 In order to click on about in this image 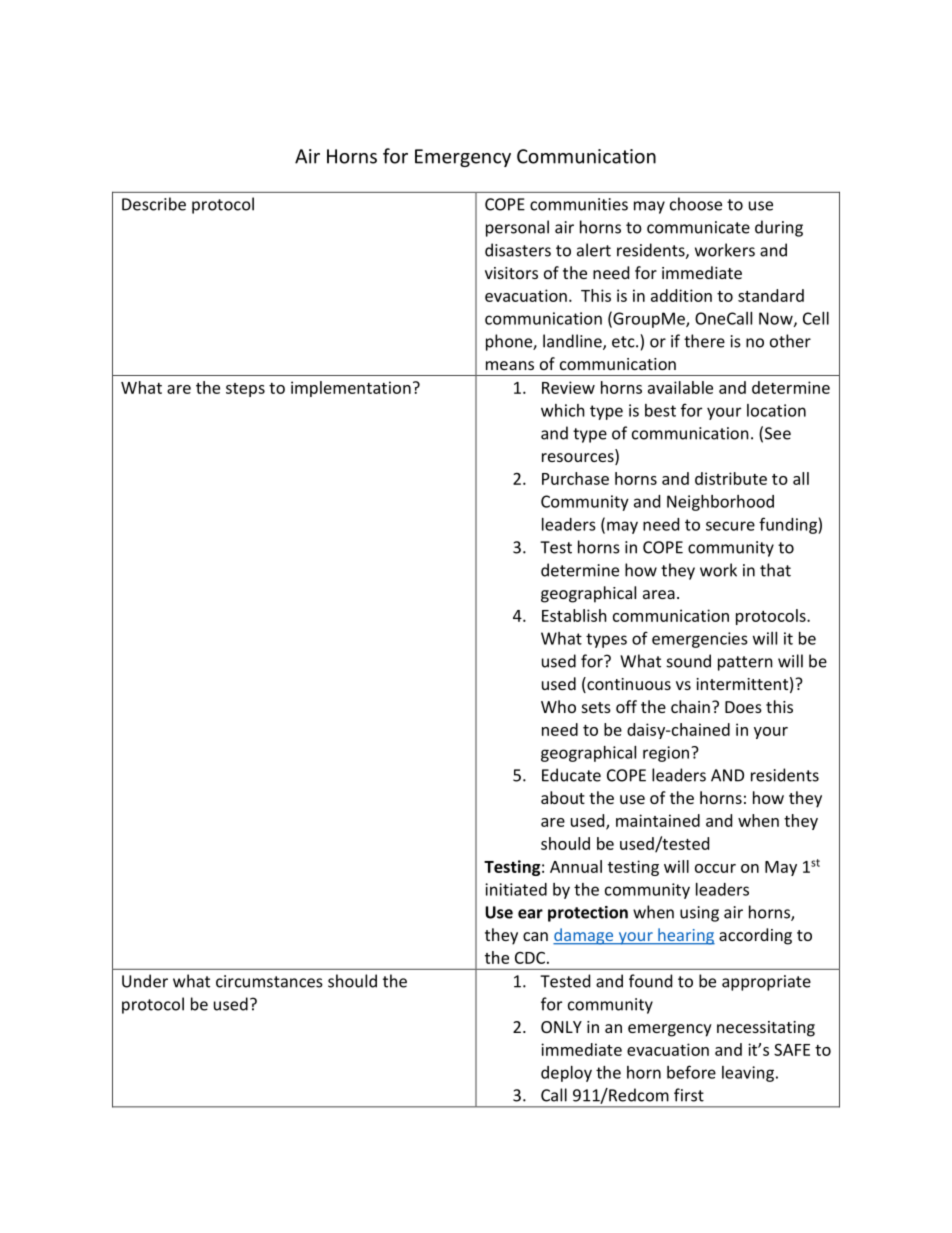, I will do `click(563, 797)`.
